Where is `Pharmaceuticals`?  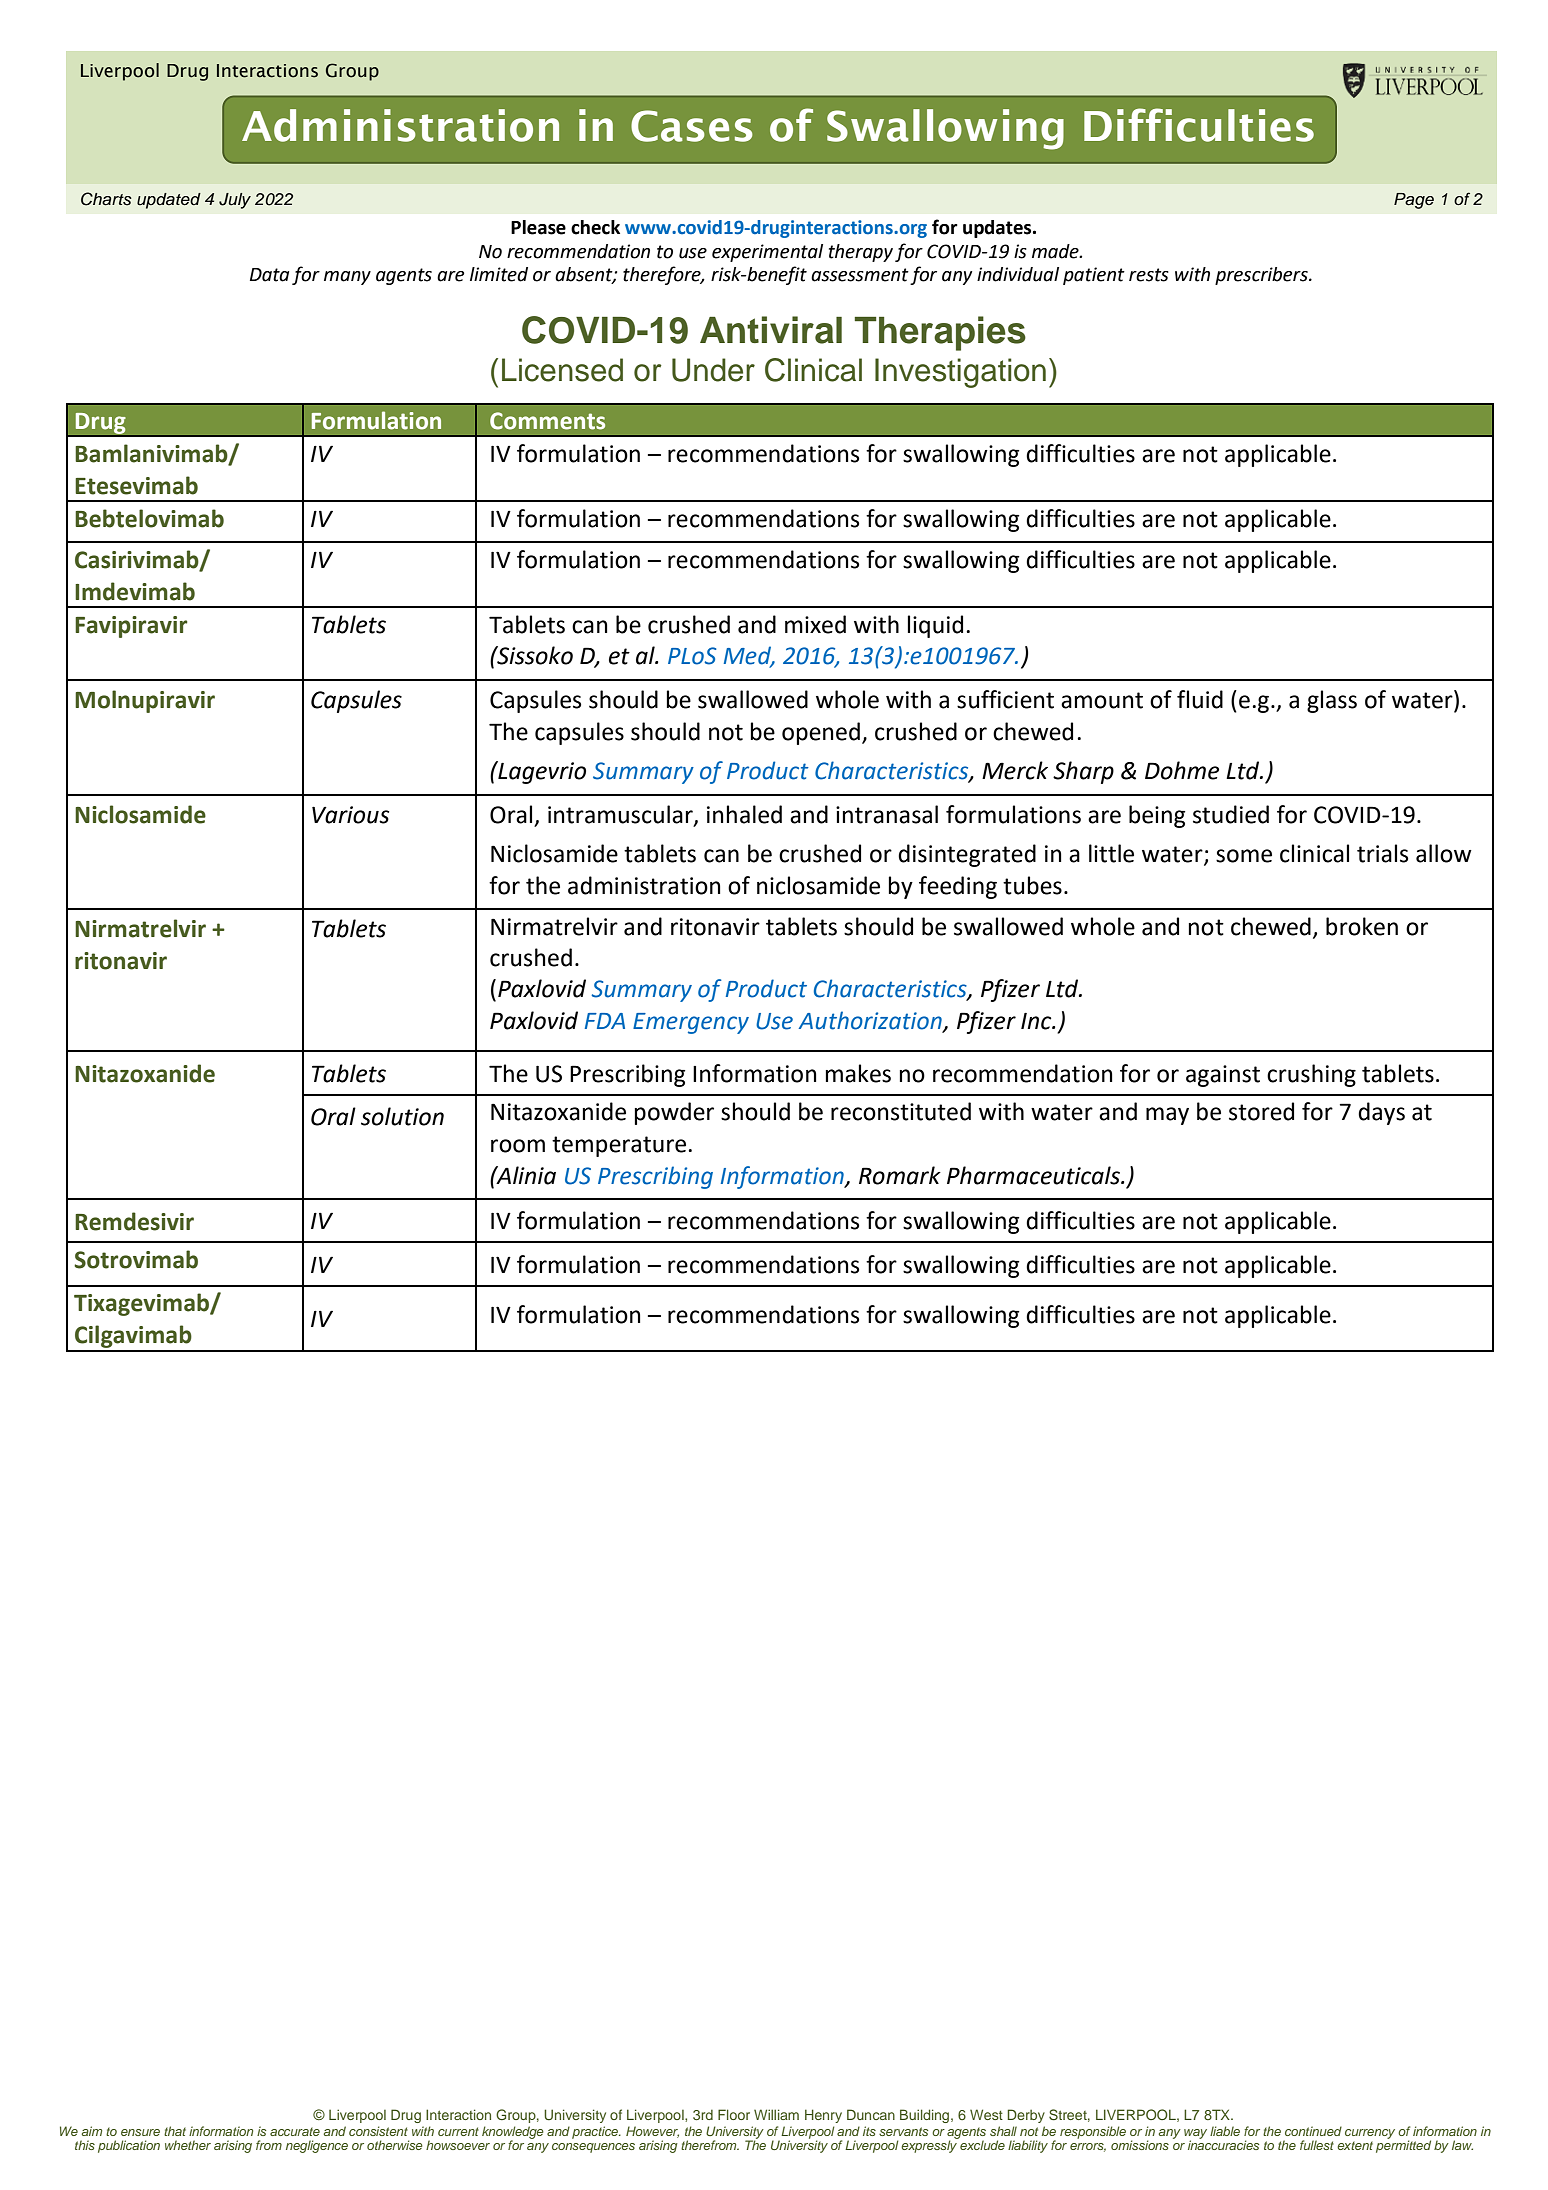 Pharmaceuticals is located at coordinates (1034, 1175).
